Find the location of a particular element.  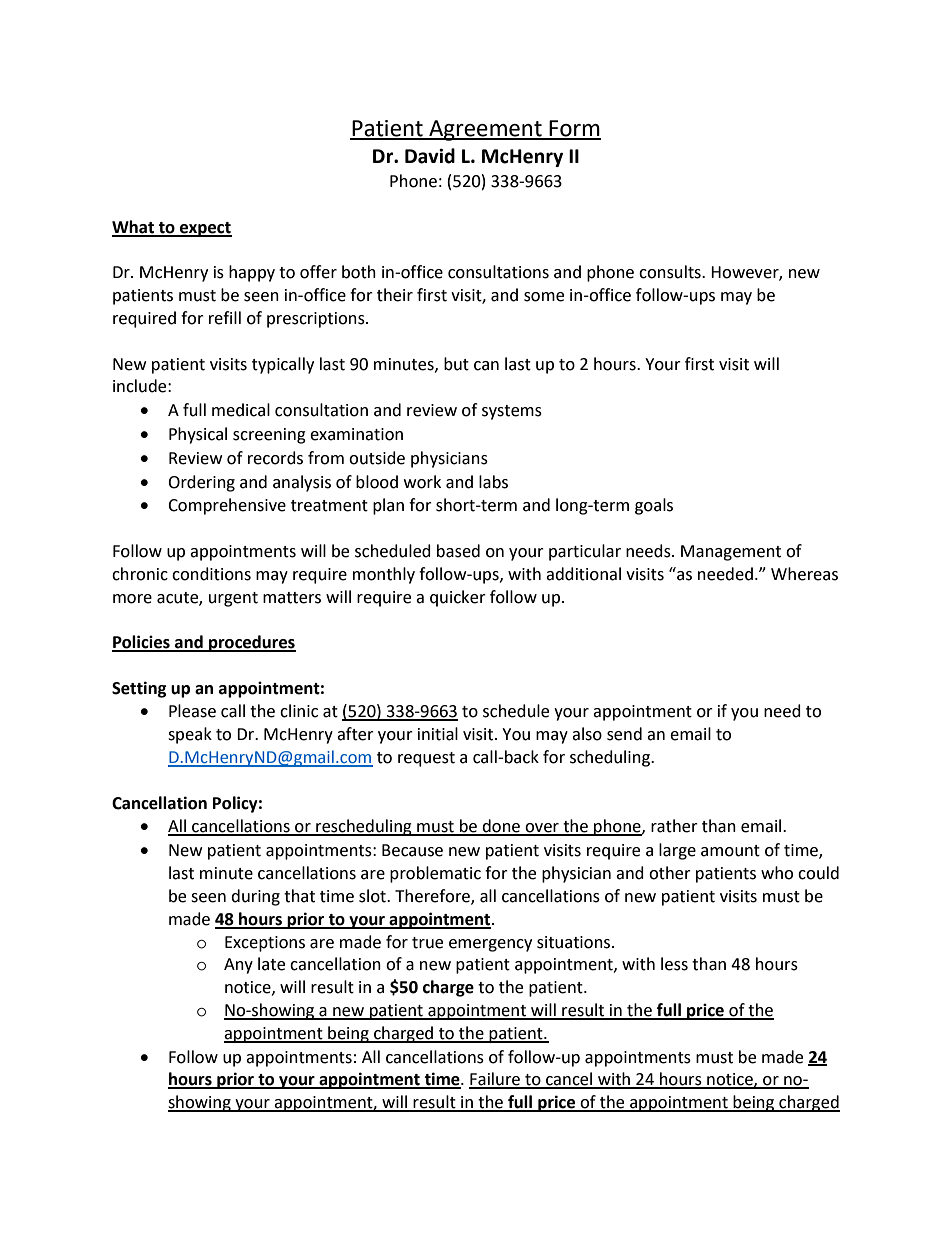

Please is located at coordinates (192, 711).
